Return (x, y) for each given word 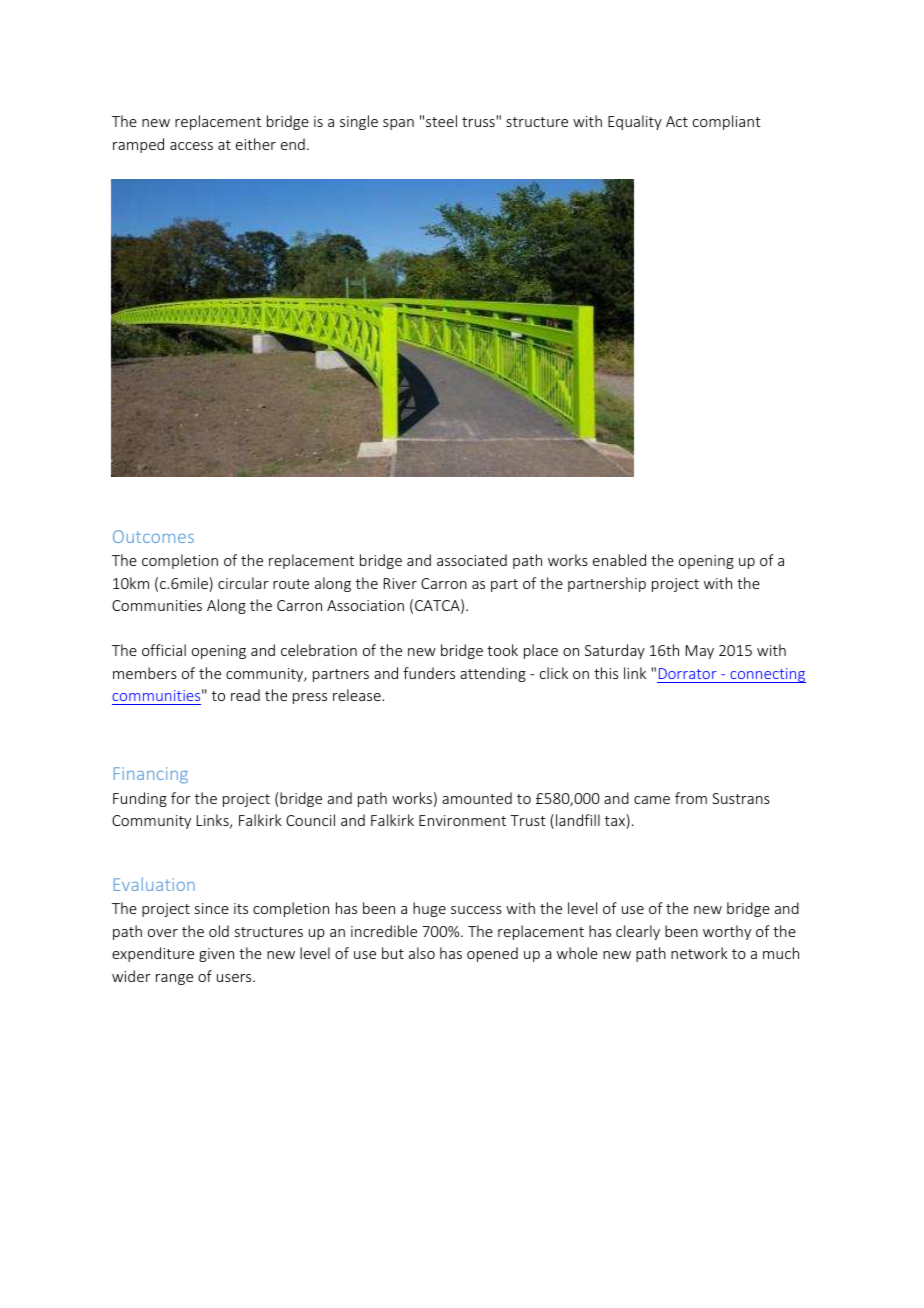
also (422, 953)
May (700, 652)
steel (441, 121)
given (216, 955)
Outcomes (153, 536)
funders (429, 673)
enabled (619, 560)
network (699, 953)
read (245, 695)
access (191, 146)
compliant (727, 122)
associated (472, 560)
